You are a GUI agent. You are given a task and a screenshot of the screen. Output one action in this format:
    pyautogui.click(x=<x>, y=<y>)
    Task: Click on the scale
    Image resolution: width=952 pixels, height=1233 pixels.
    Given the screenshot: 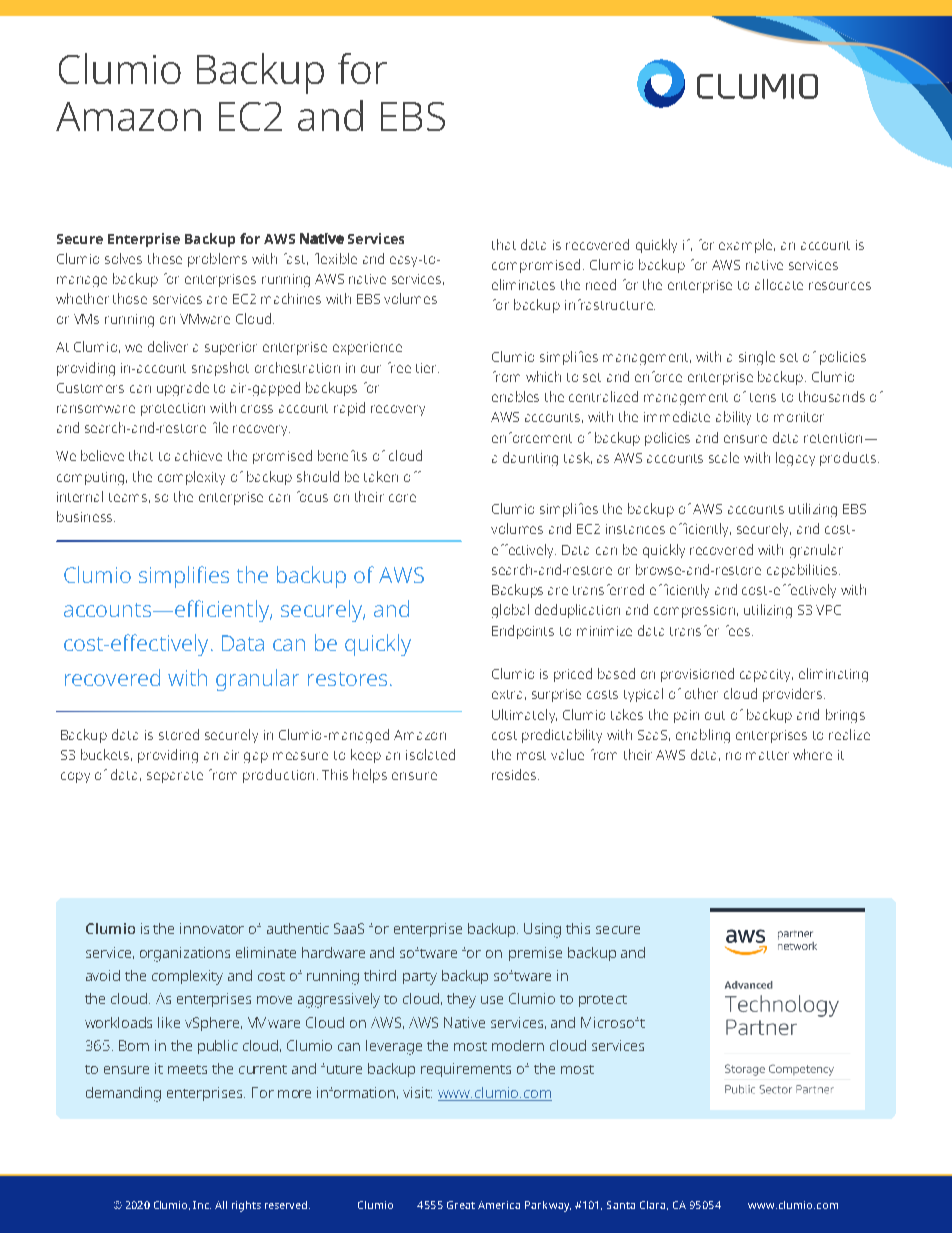 What is the action you would take?
    pyautogui.click(x=724, y=457)
